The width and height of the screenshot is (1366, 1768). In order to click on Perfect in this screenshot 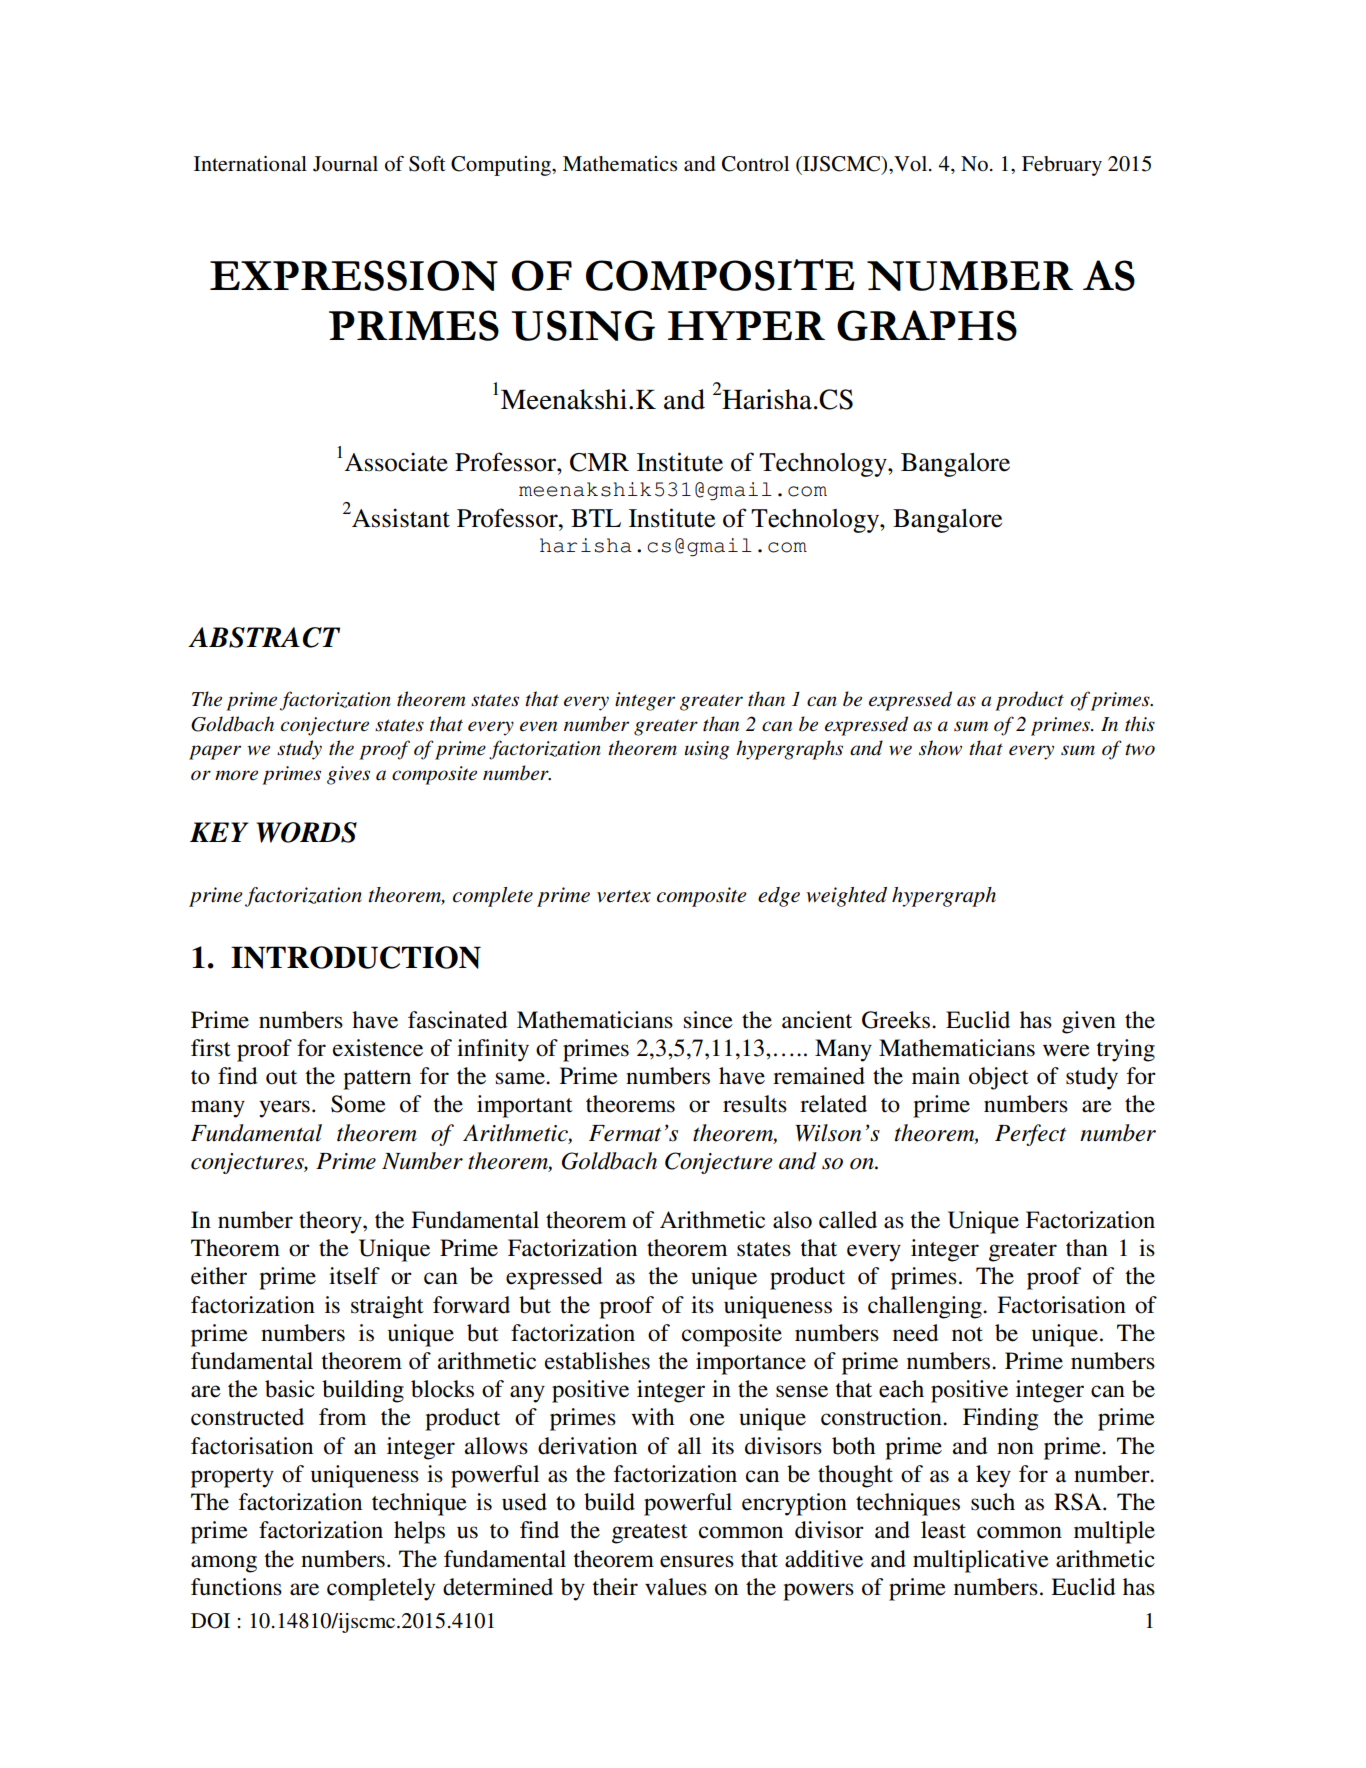, I will do `click(1030, 1135)`.
